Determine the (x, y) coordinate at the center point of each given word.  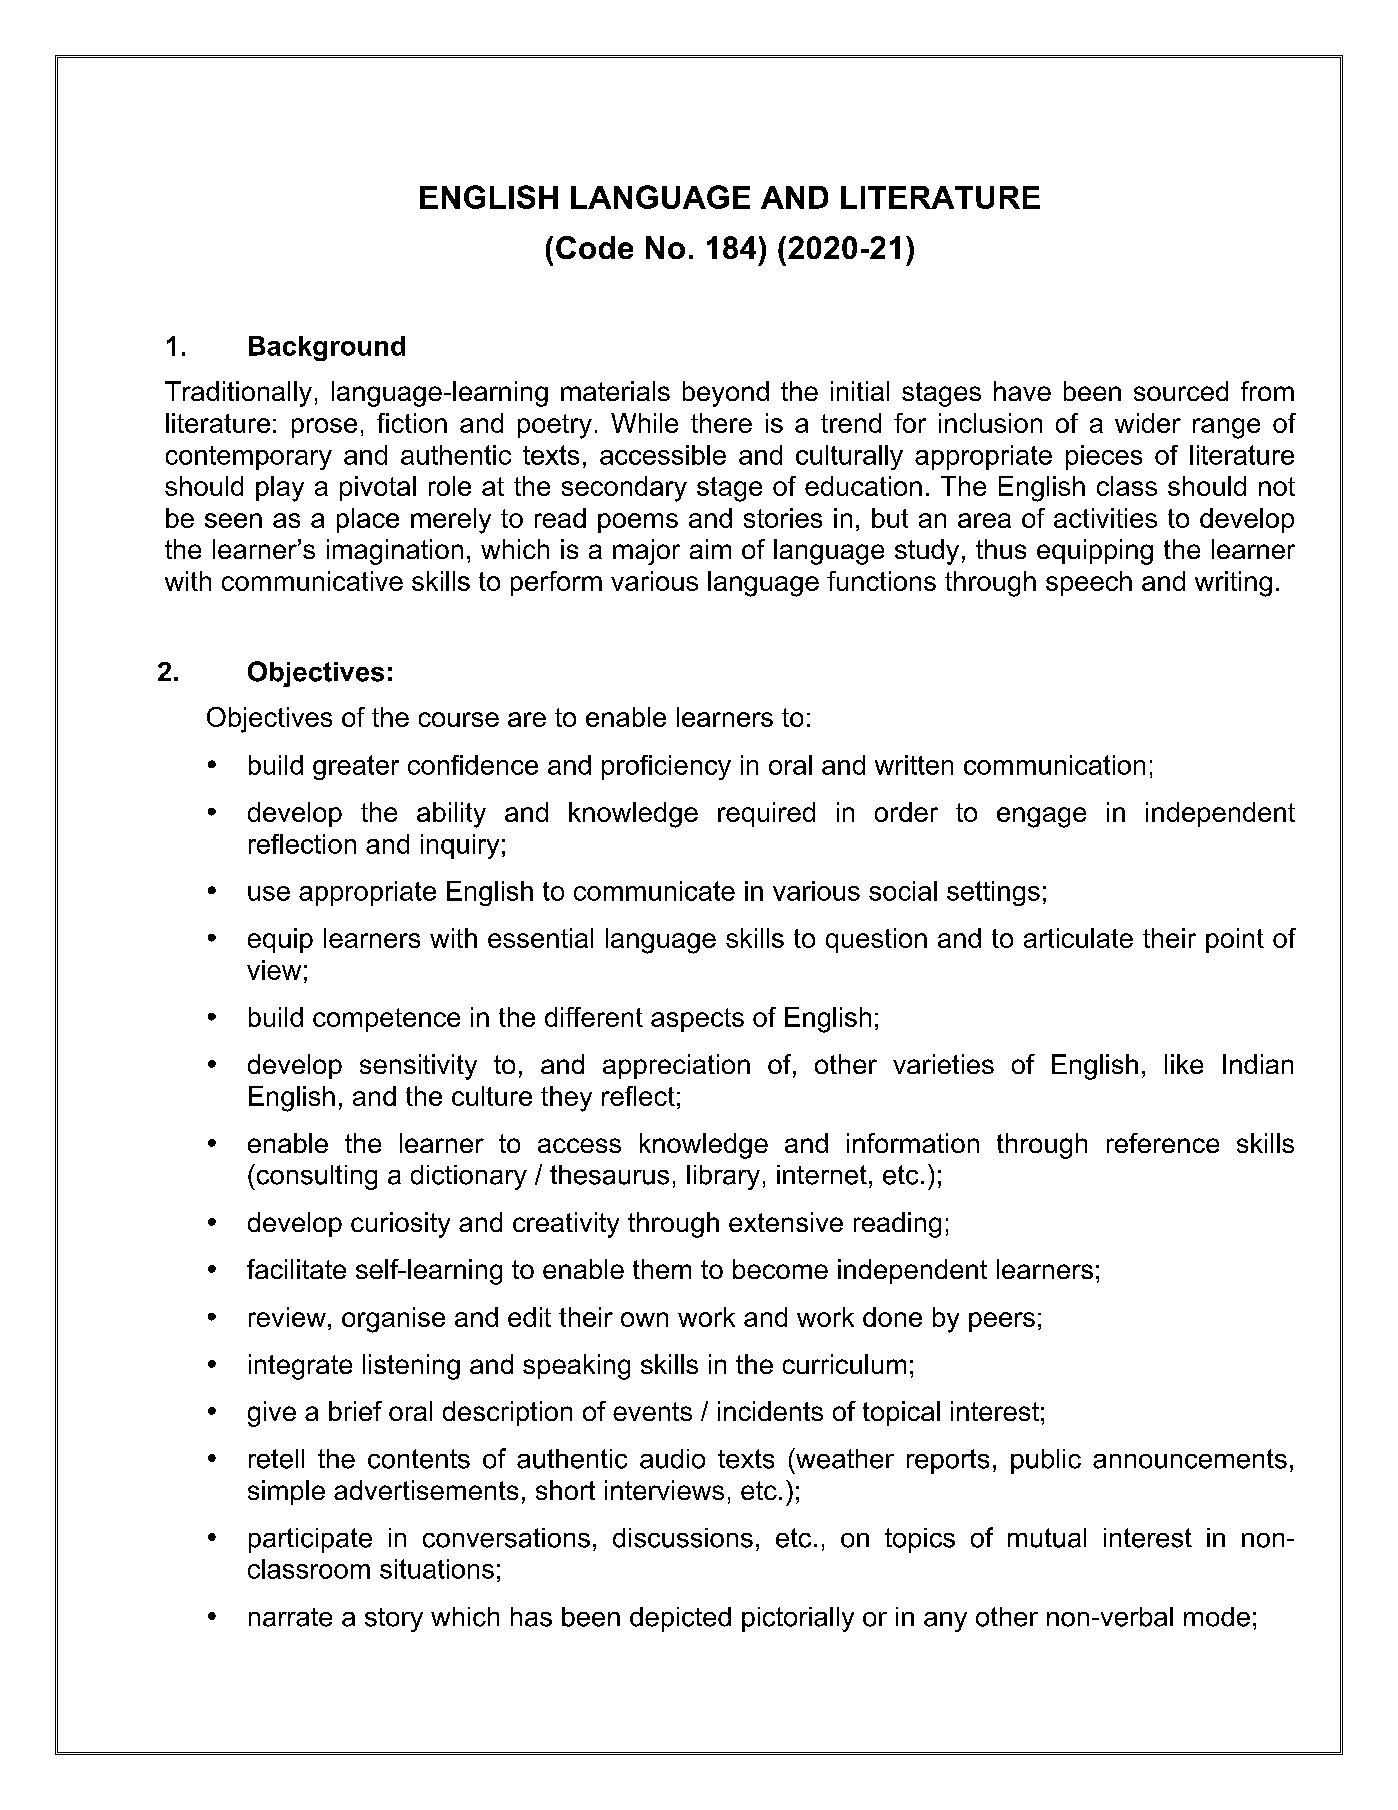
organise (393, 1320)
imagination (395, 552)
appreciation (676, 1066)
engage (1041, 817)
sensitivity (418, 1067)
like (1184, 1064)
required (766, 814)
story (394, 1620)
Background (327, 348)
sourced (1181, 391)
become (780, 1269)
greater (356, 767)
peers (1002, 1322)
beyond (726, 394)
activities (1105, 518)
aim (710, 549)
